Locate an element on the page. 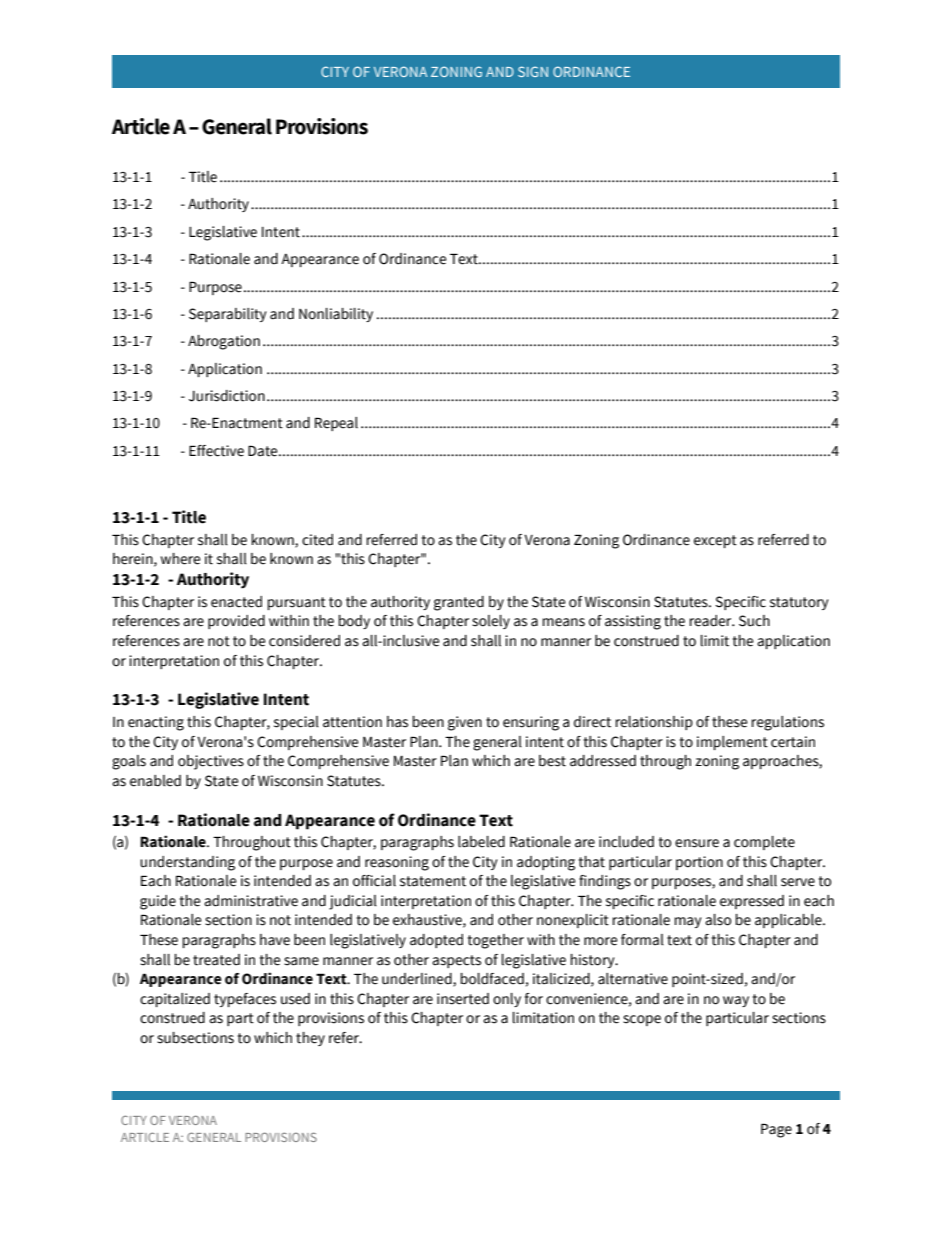 The width and height of the document is (952, 1233). they is located at coordinates (310, 1039).
